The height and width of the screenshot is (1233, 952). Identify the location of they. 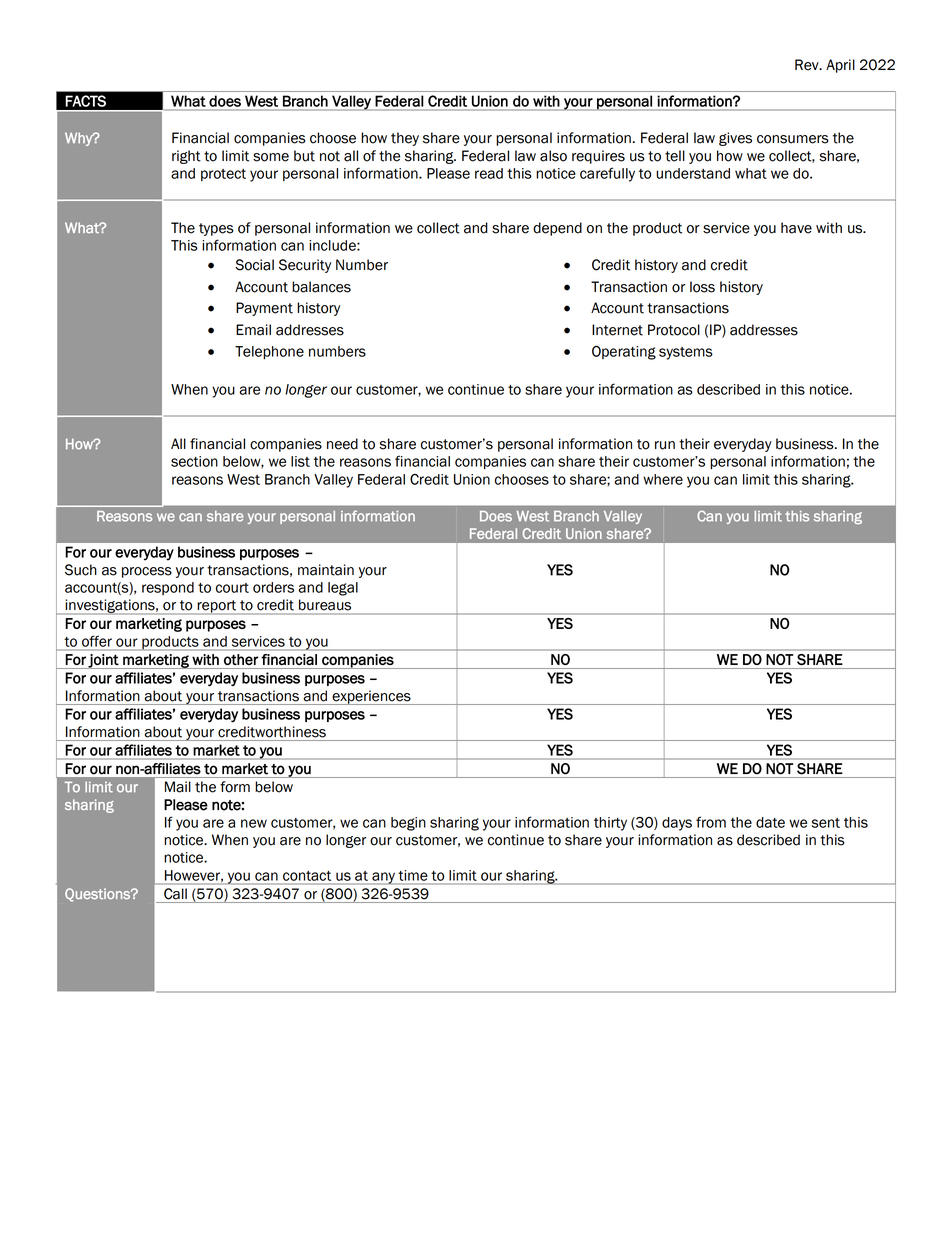
(405, 139).
